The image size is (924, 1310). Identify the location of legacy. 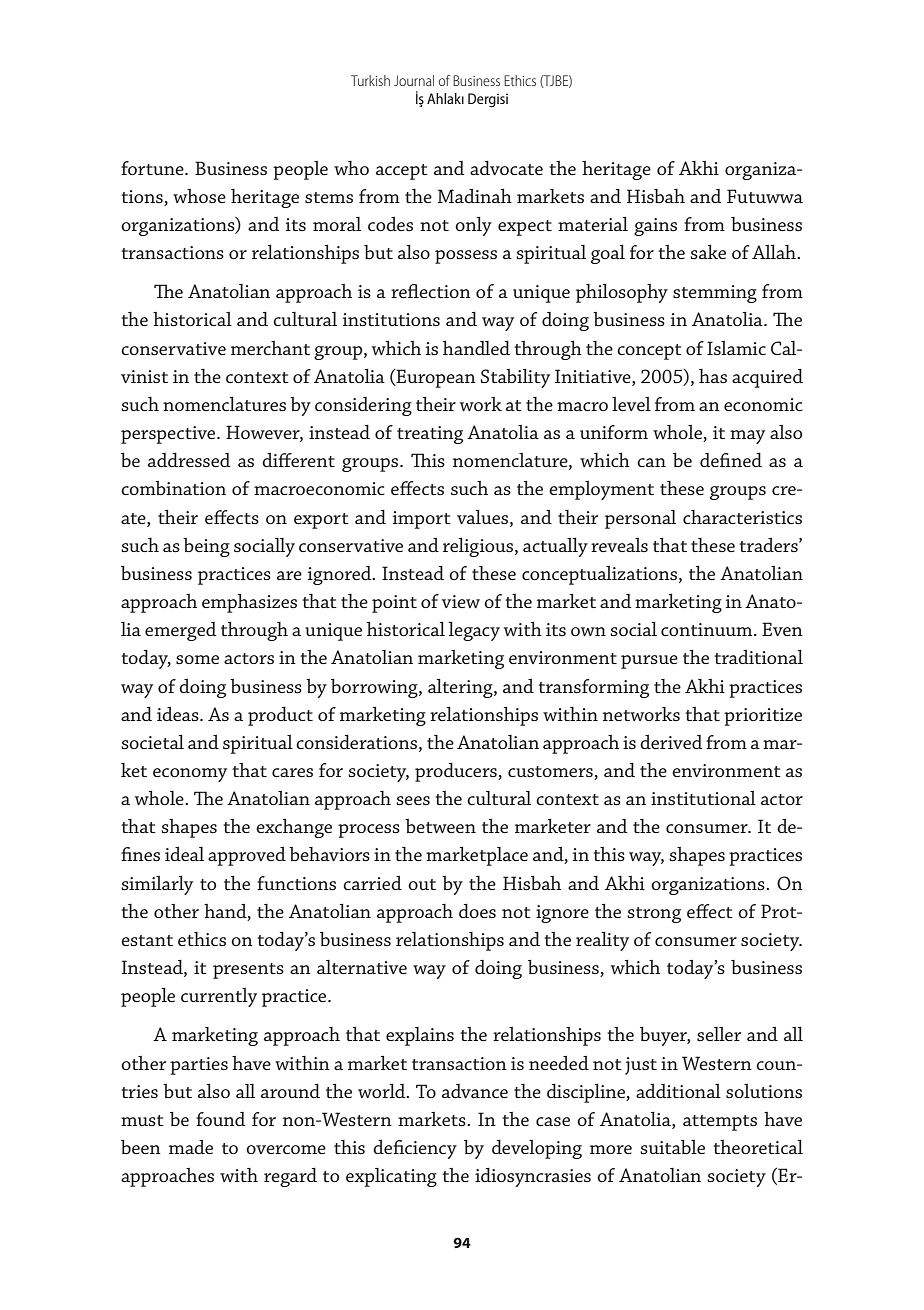
(474, 631).
